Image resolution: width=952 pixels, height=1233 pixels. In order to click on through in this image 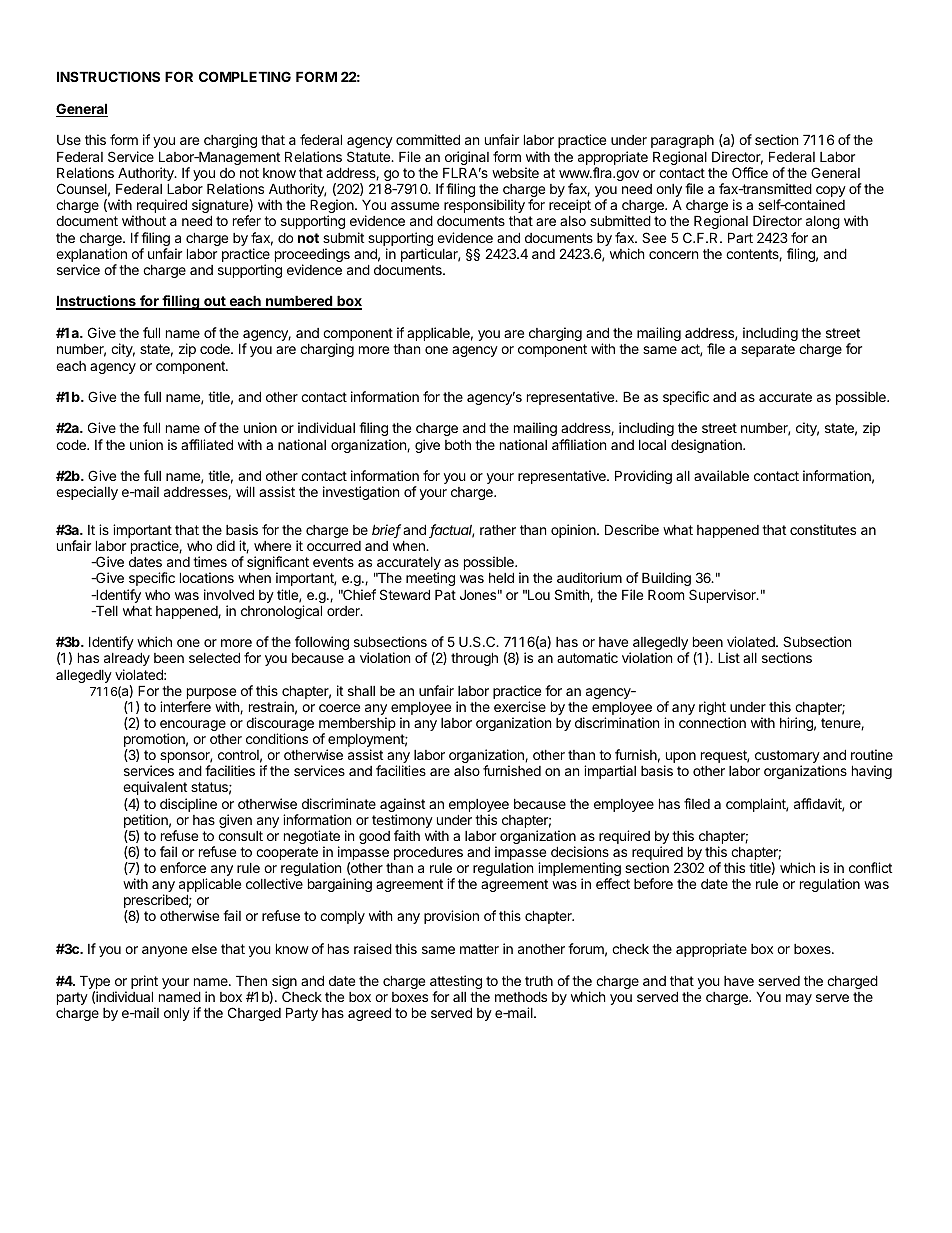, I will do `click(474, 659)`.
